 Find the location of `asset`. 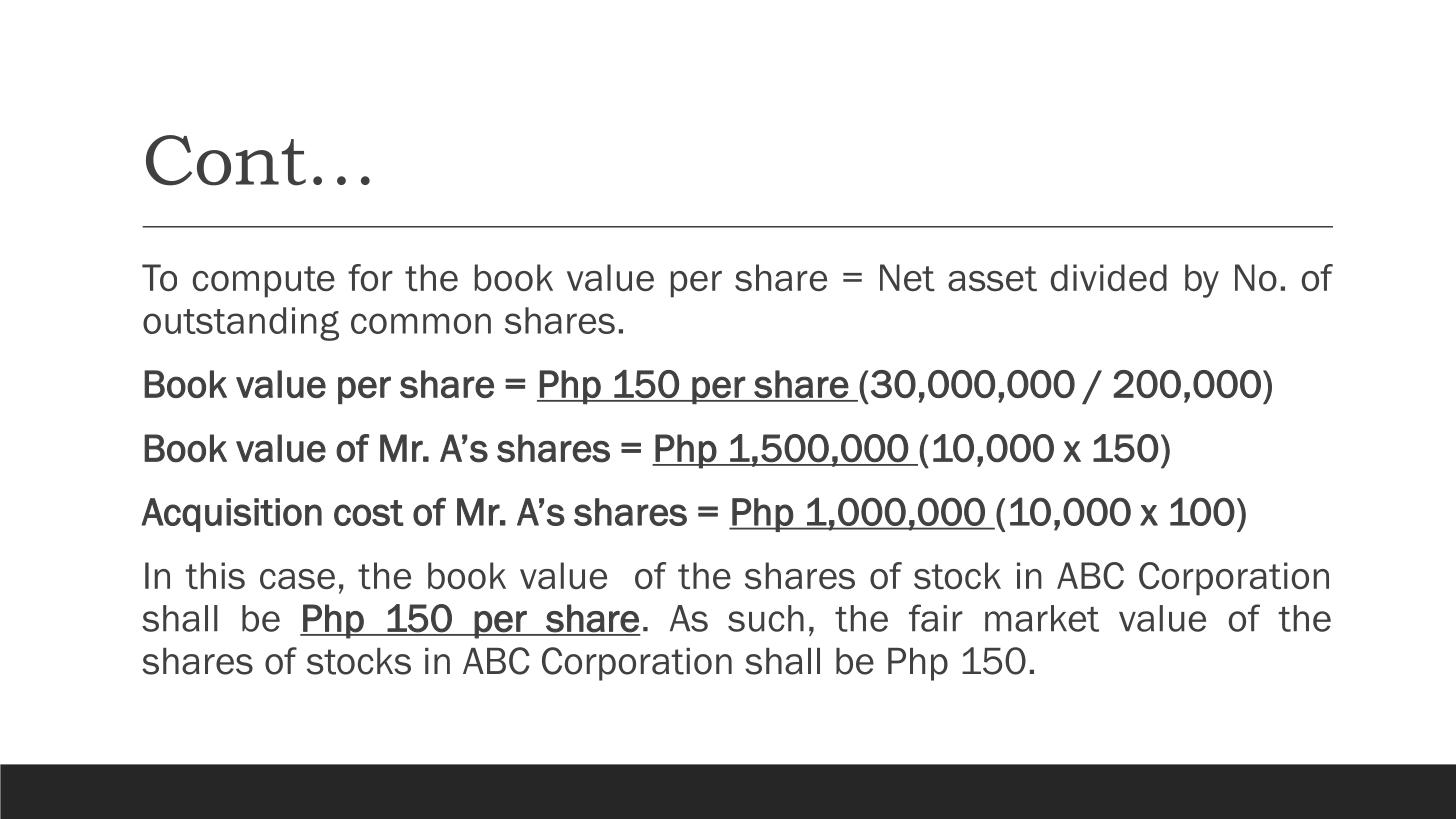

asset is located at coordinates (992, 278).
